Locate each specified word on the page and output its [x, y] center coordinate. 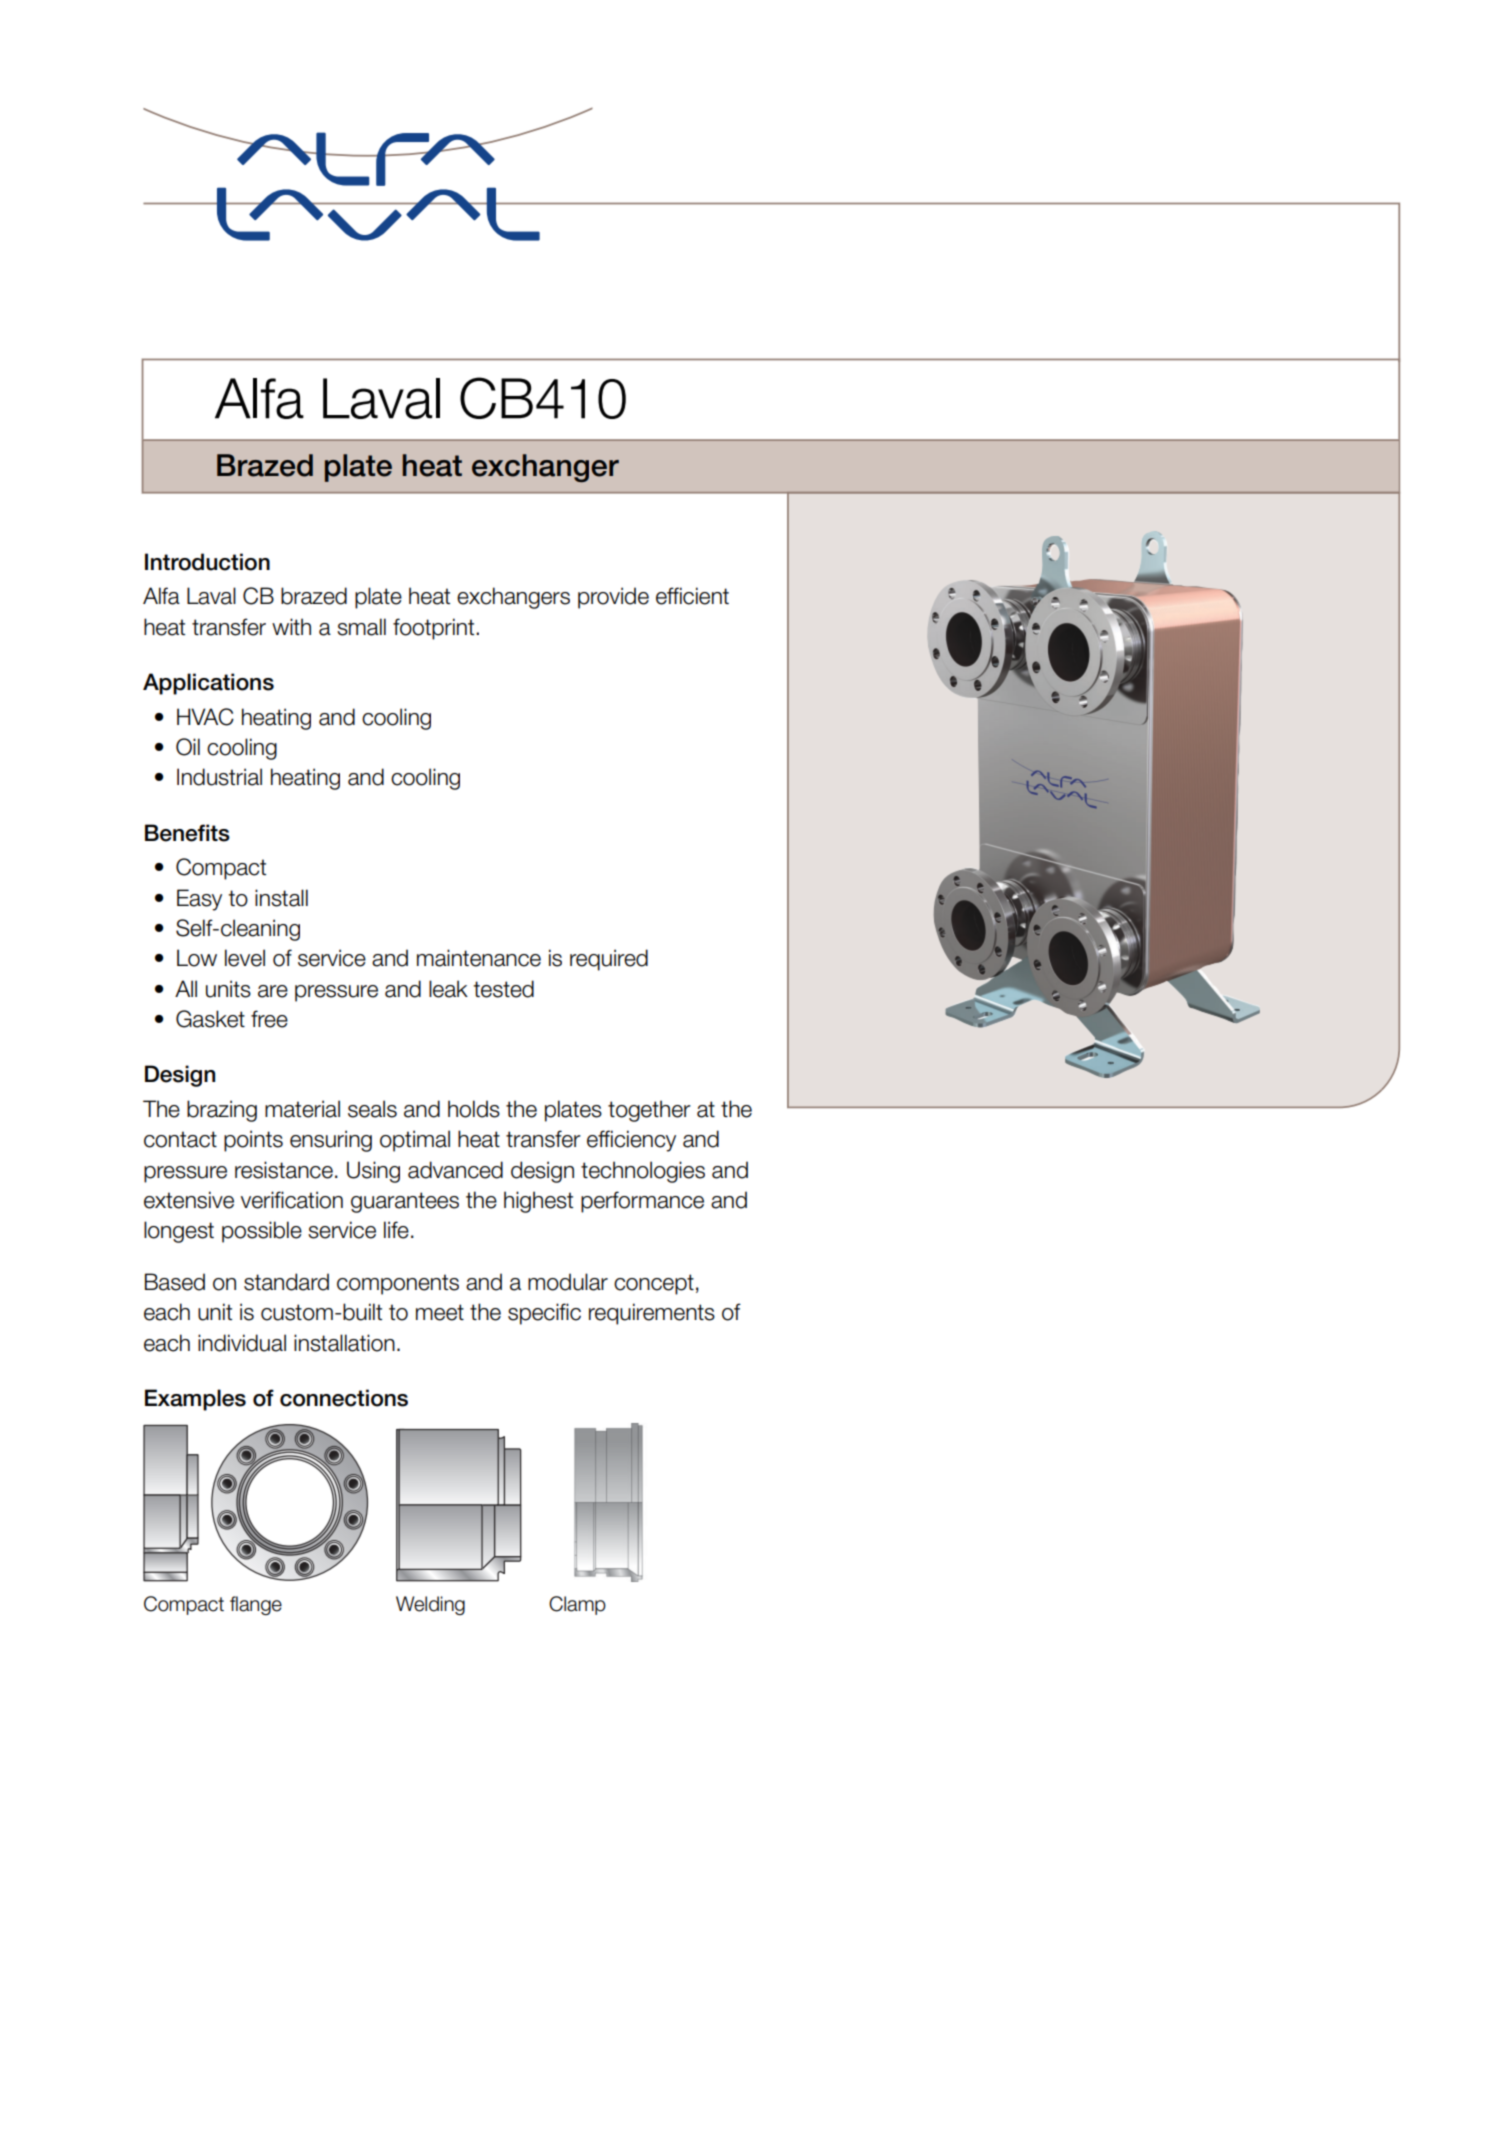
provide [613, 598]
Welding [430, 1605]
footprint [435, 629]
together [649, 1111]
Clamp [577, 1605]
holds [474, 1109]
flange [256, 1605]
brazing [222, 1111]
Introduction [207, 562]
